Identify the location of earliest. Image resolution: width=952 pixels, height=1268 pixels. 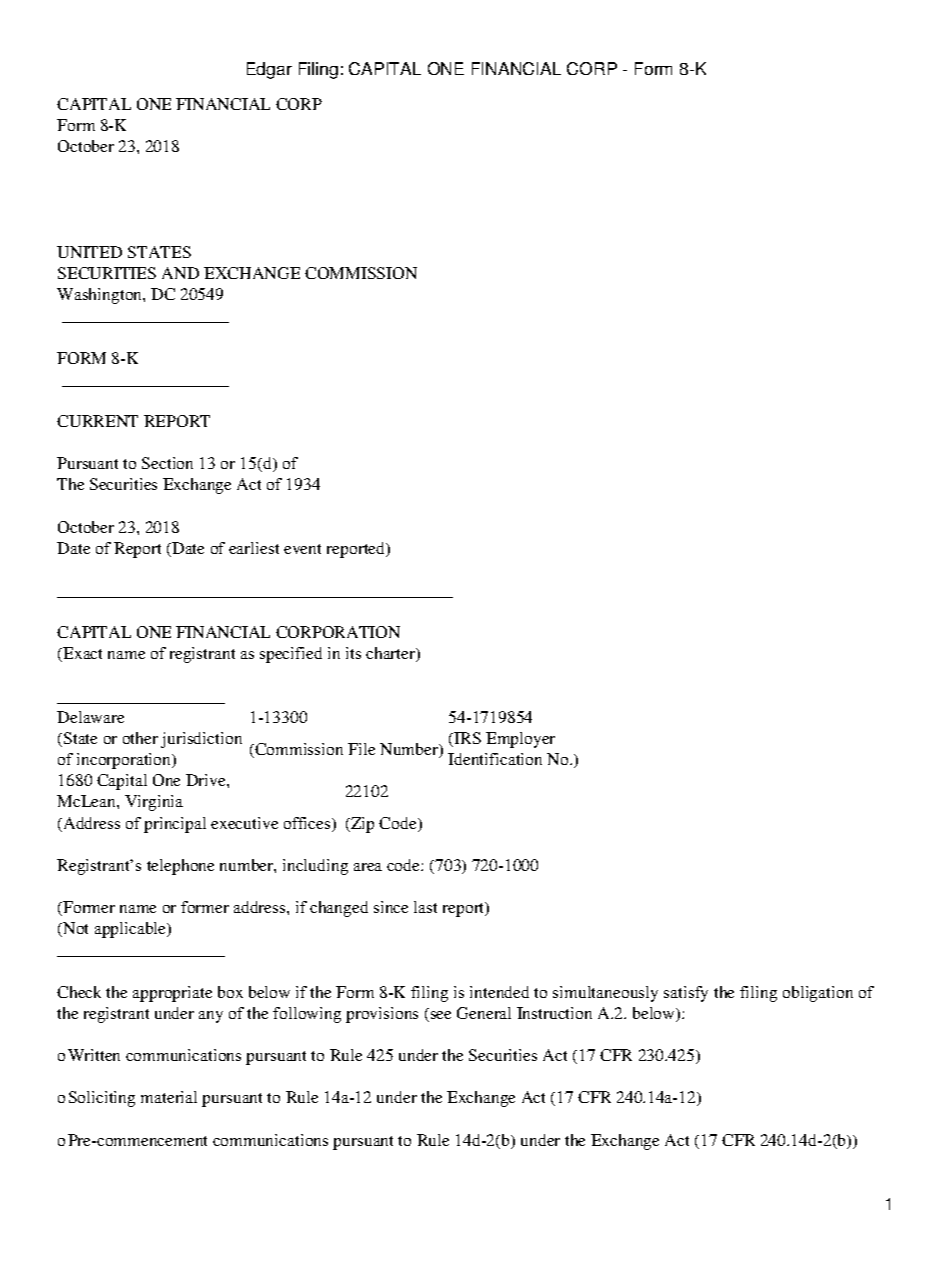
(254, 548).
